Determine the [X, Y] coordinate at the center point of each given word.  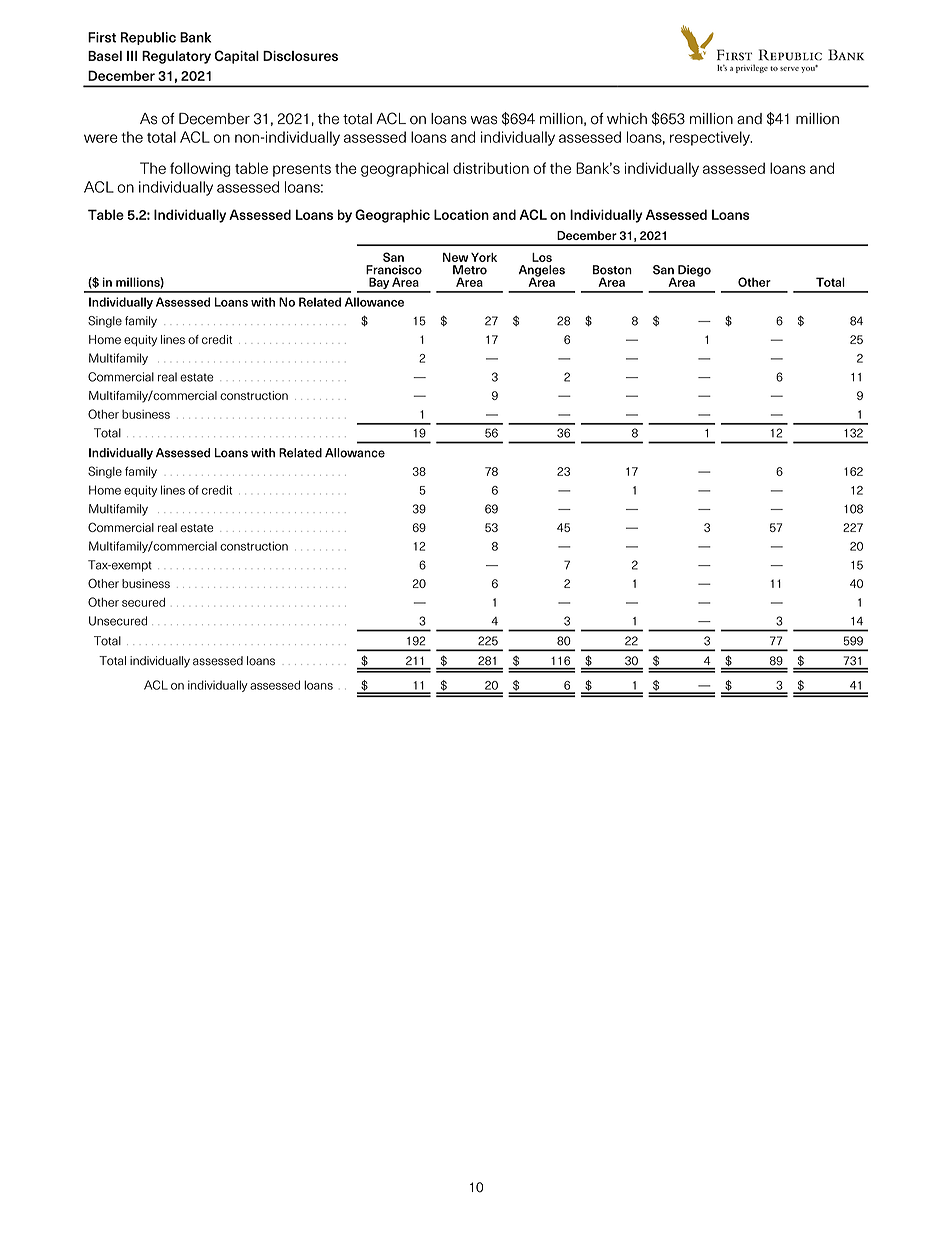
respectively [711, 138]
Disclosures [300, 56]
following [200, 169]
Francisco [394, 270]
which [627, 119]
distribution [491, 168]
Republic [148, 38]
